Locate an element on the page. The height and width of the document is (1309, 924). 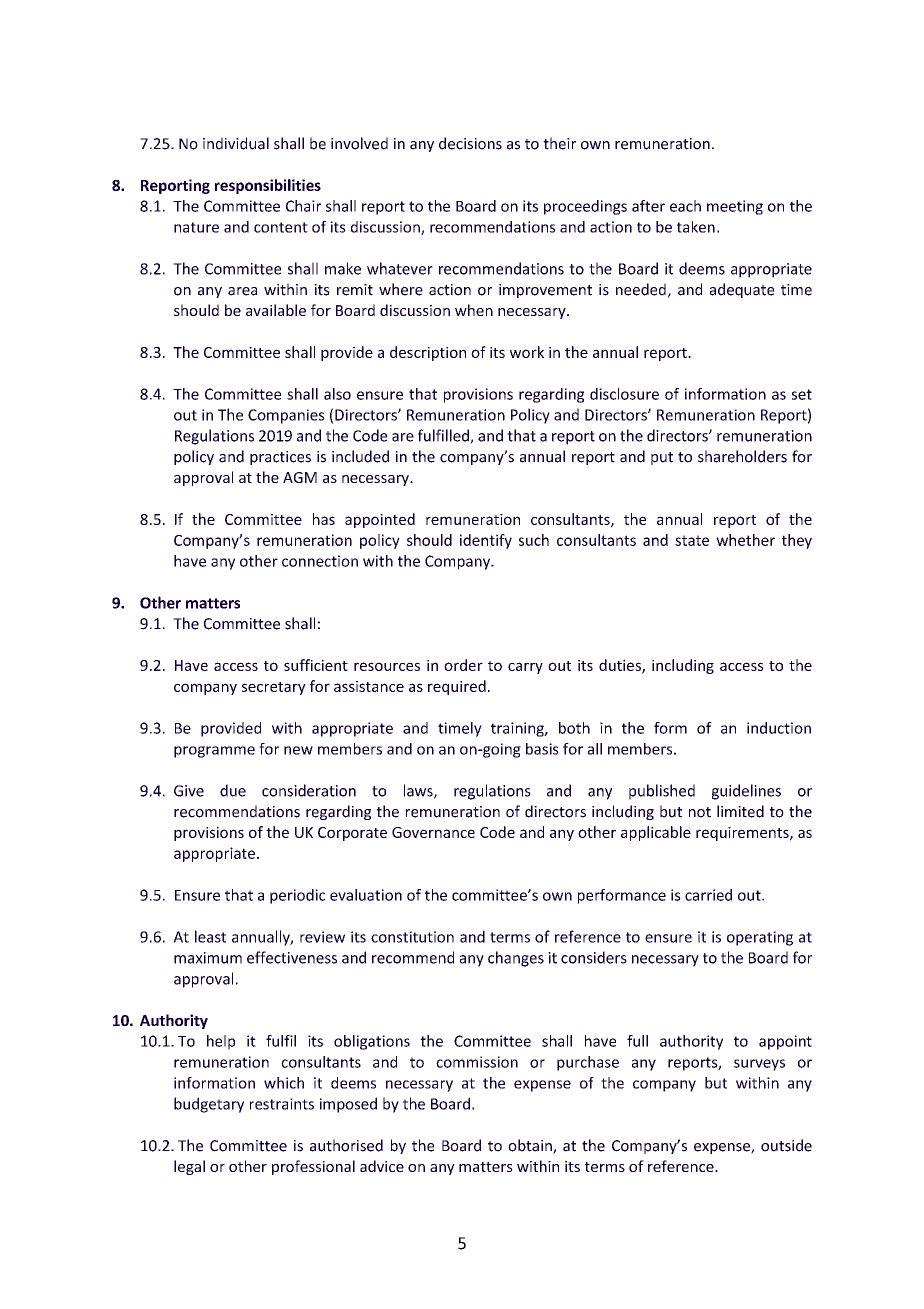
induction is located at coordinates (779, 728).
